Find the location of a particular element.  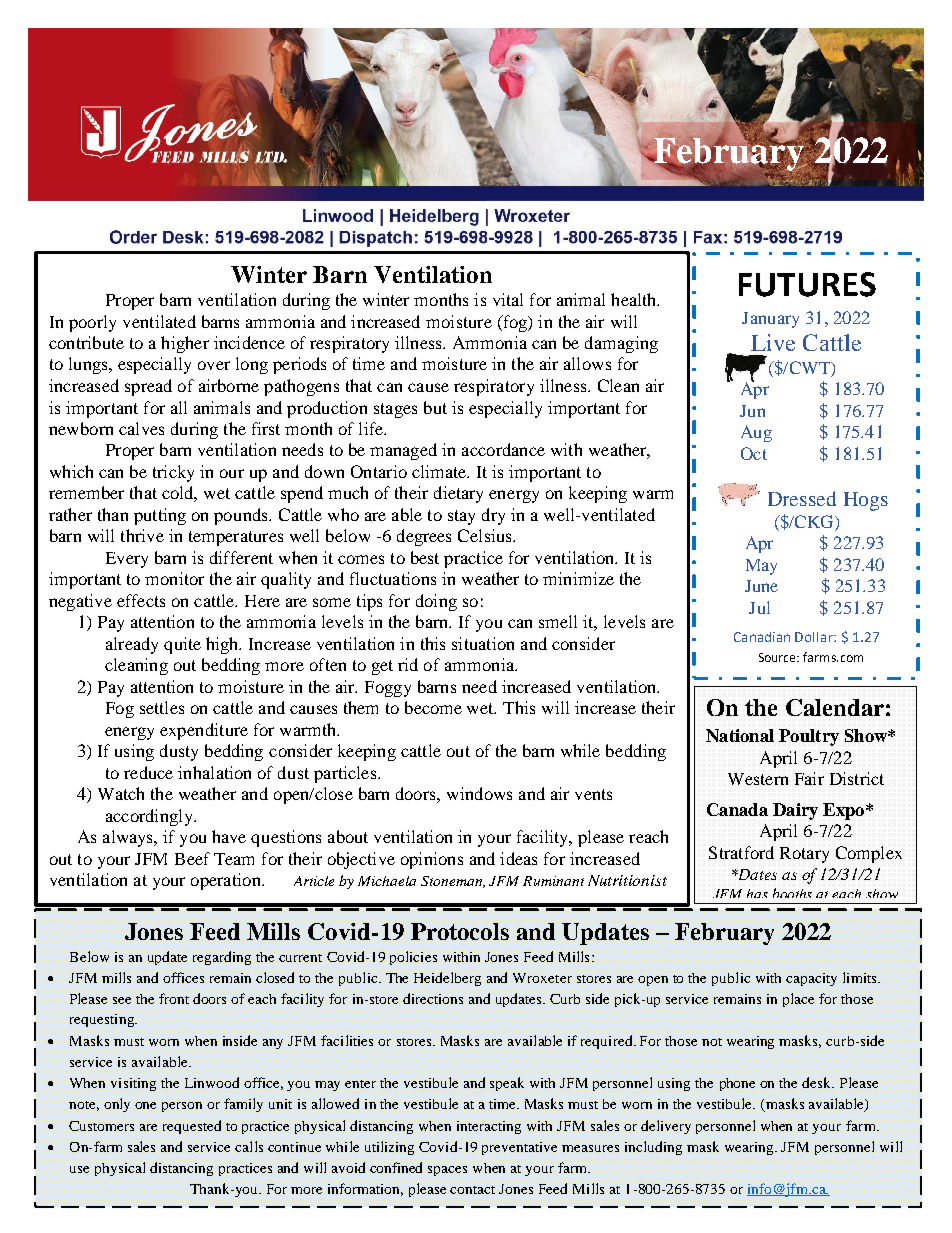

expenditure is located at coordinates (204, 731).
